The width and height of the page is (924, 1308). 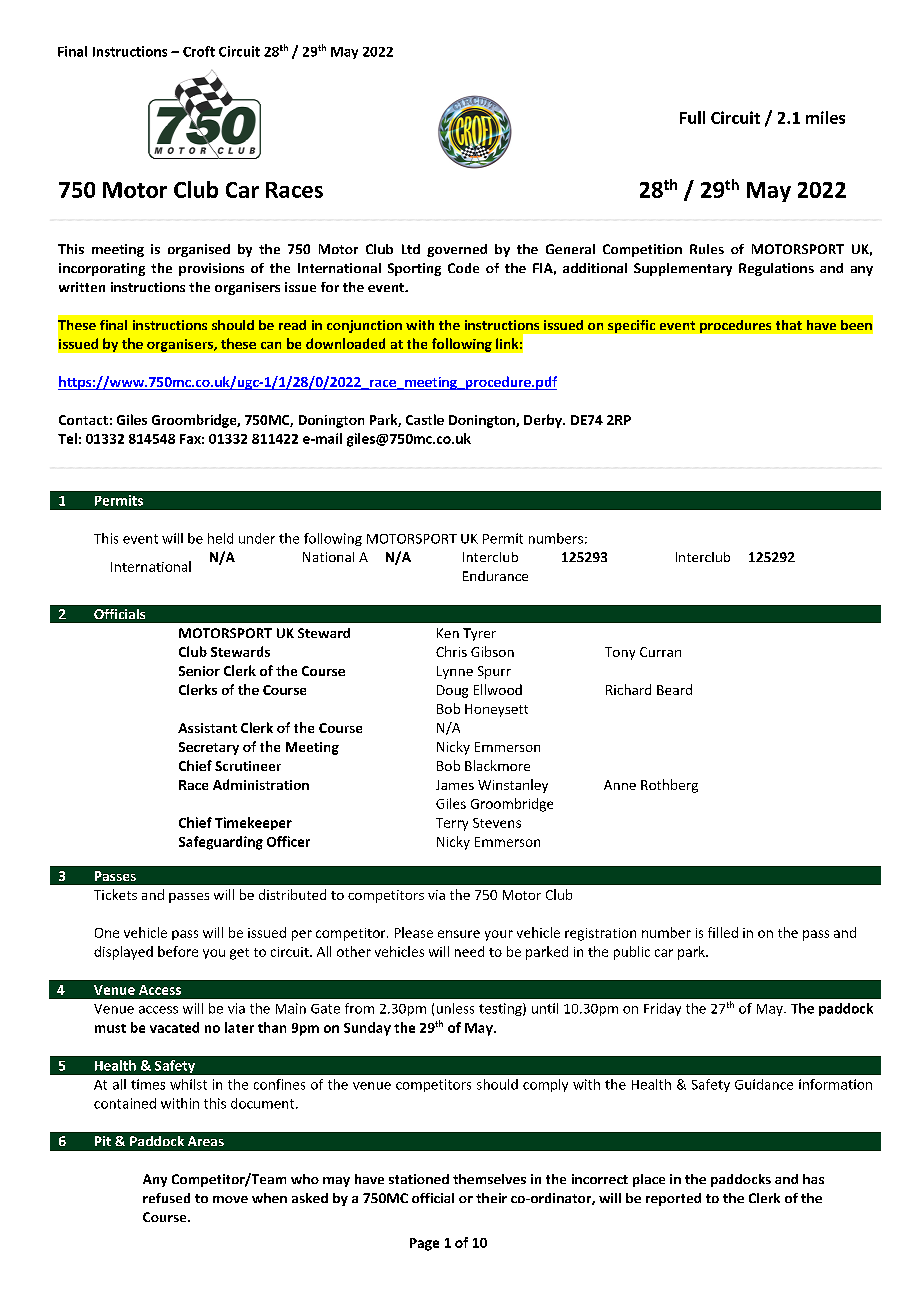 I want to click on Terry, so click(x=452, y=824).
